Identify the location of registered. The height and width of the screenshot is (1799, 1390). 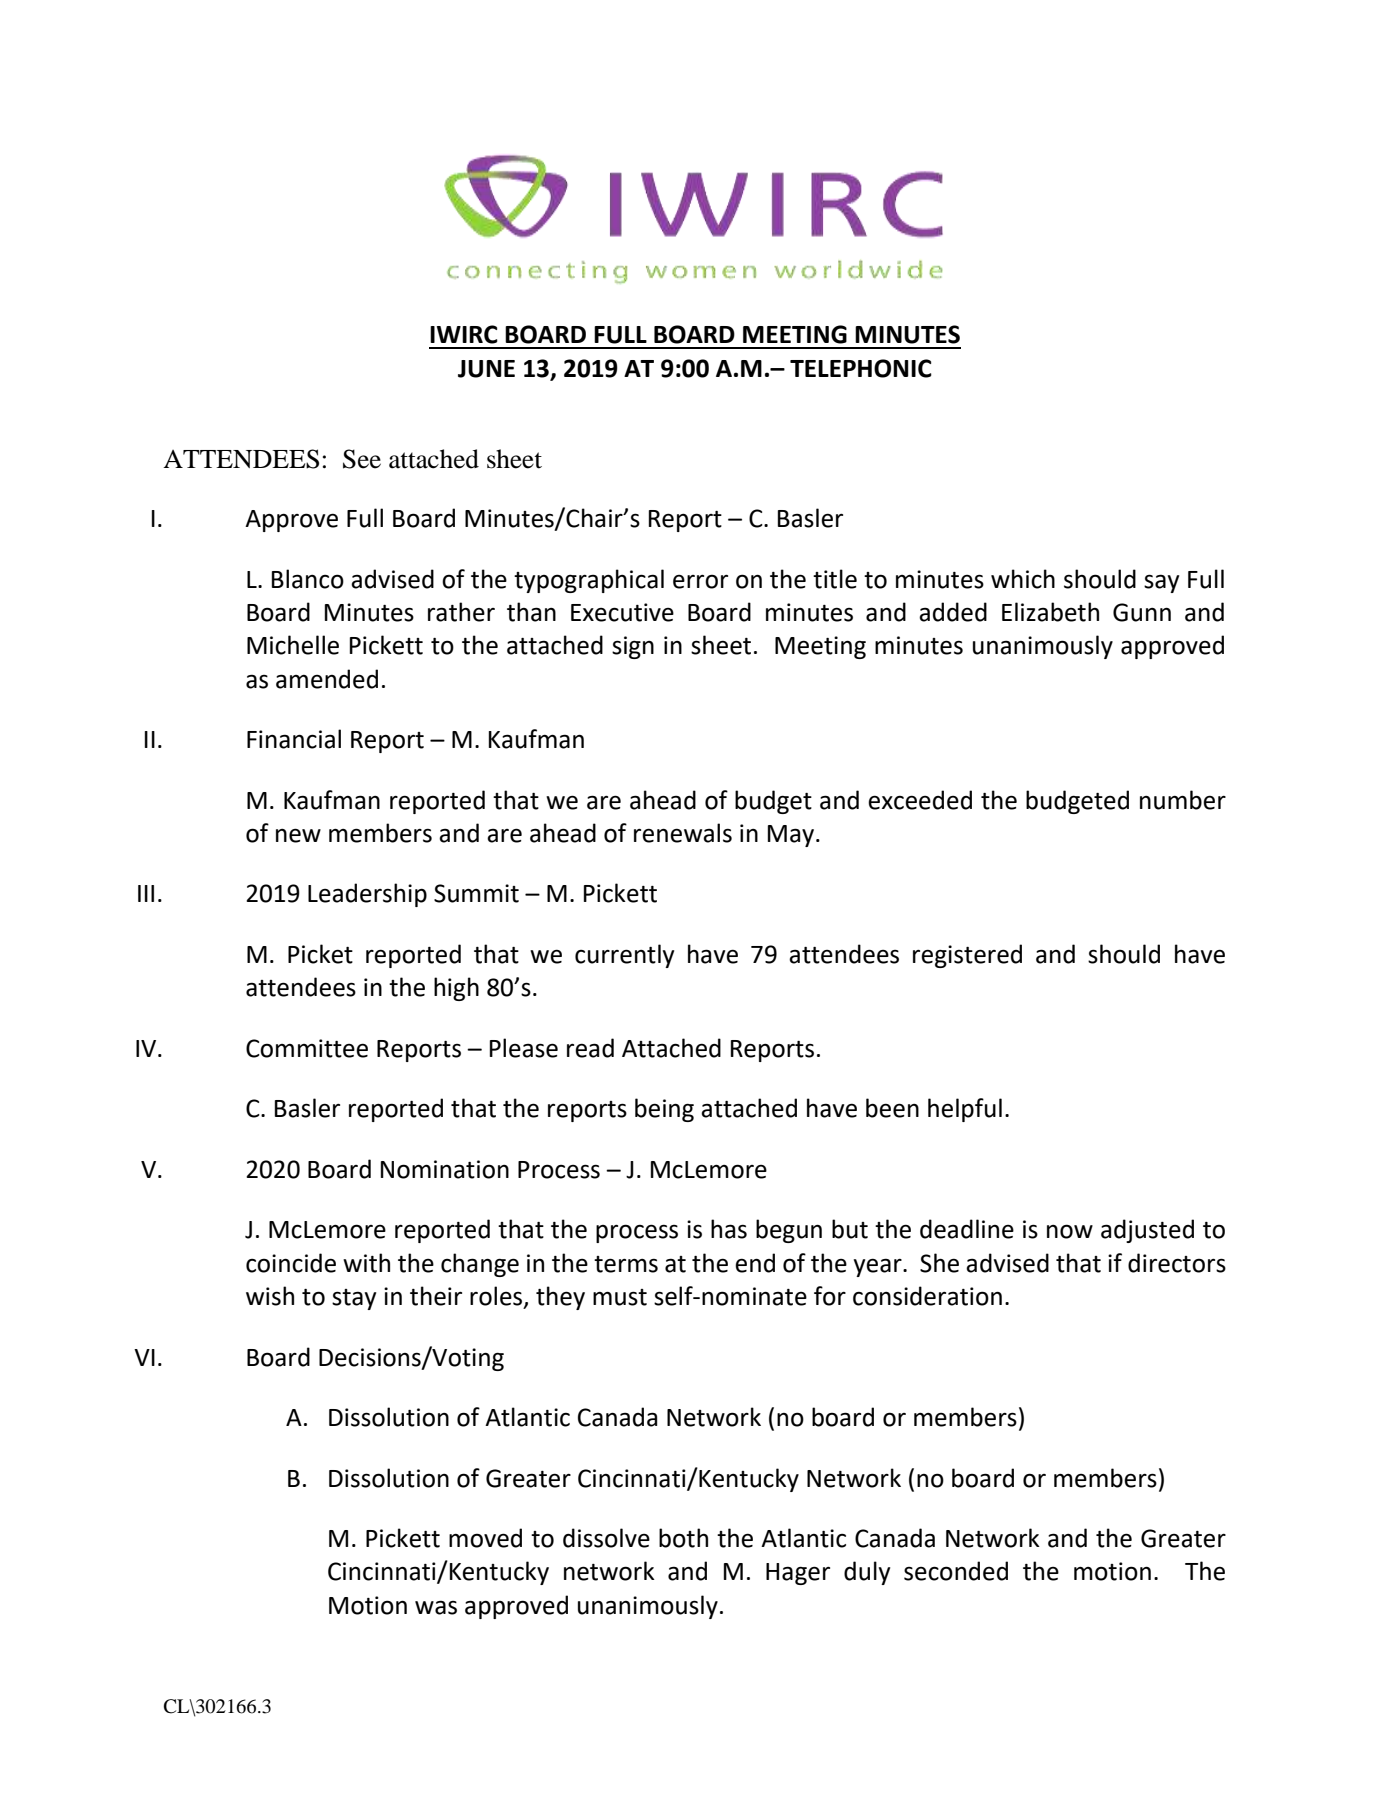
(967, 956).
